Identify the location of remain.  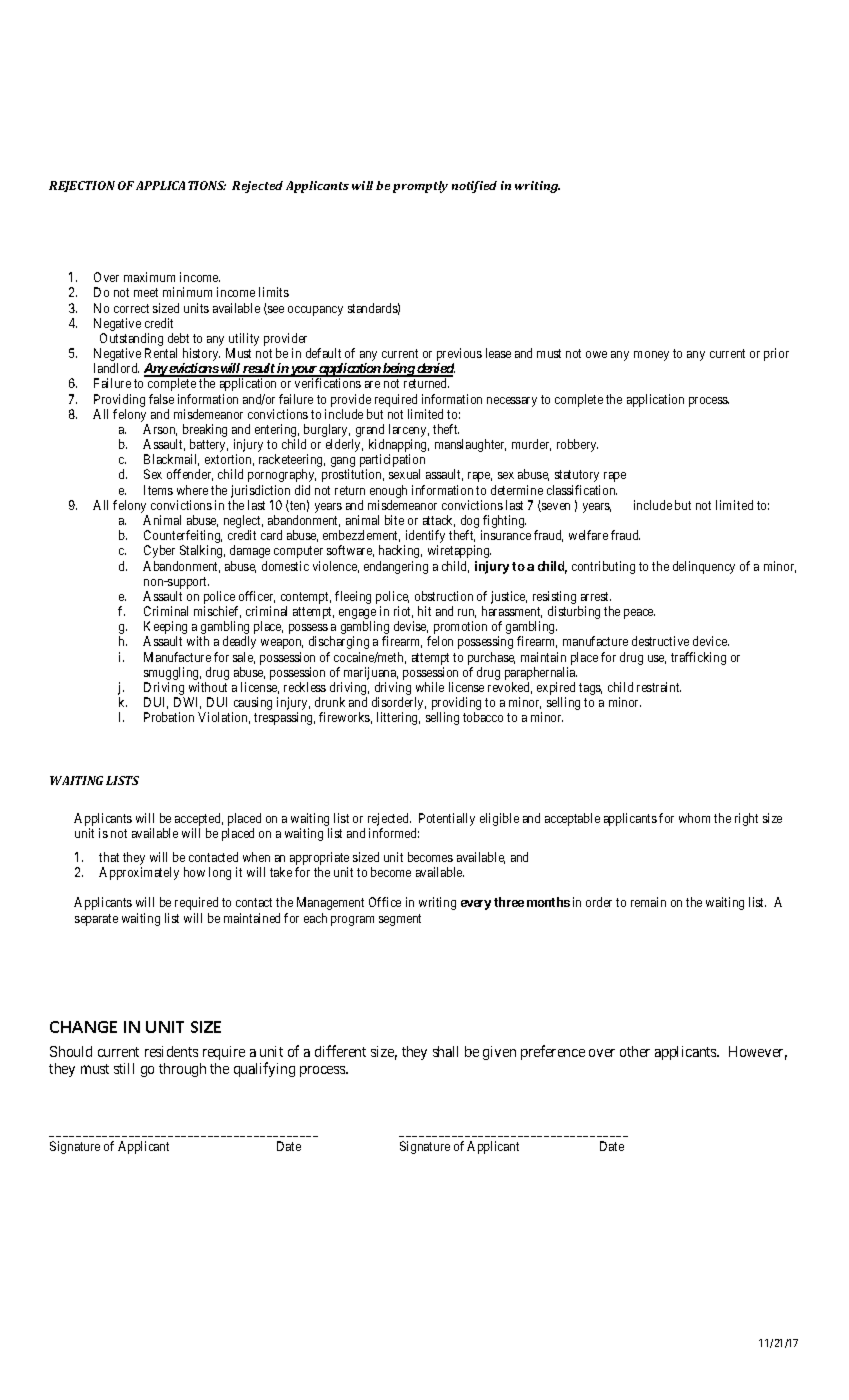
(648, 902).
